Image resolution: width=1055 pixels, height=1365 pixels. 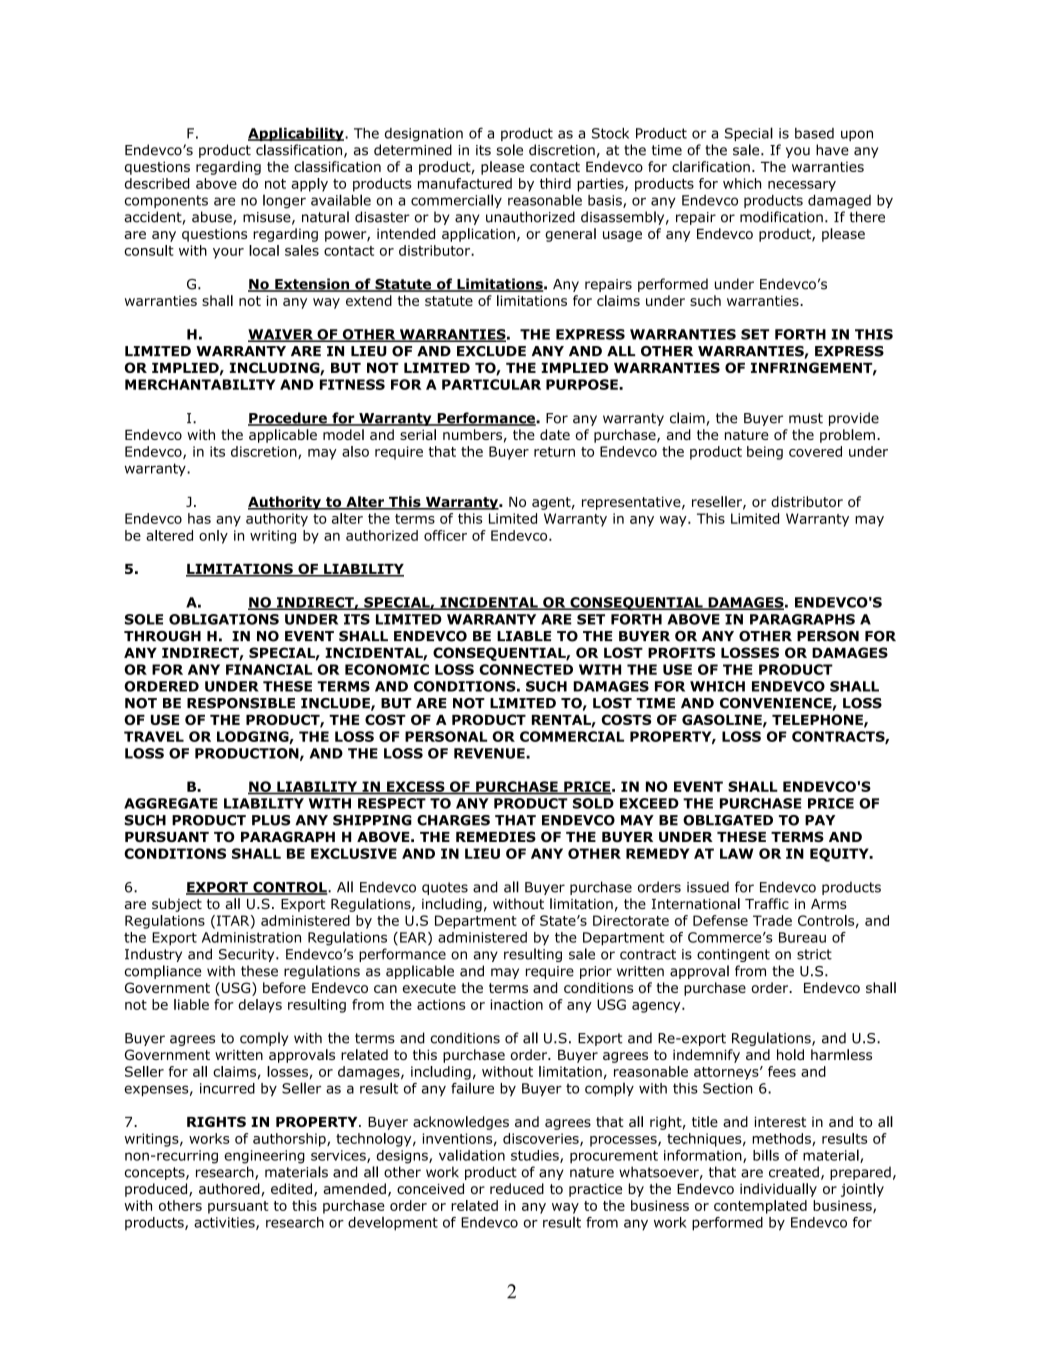 I want to click on PLUS, so click(x=271, y=820).
